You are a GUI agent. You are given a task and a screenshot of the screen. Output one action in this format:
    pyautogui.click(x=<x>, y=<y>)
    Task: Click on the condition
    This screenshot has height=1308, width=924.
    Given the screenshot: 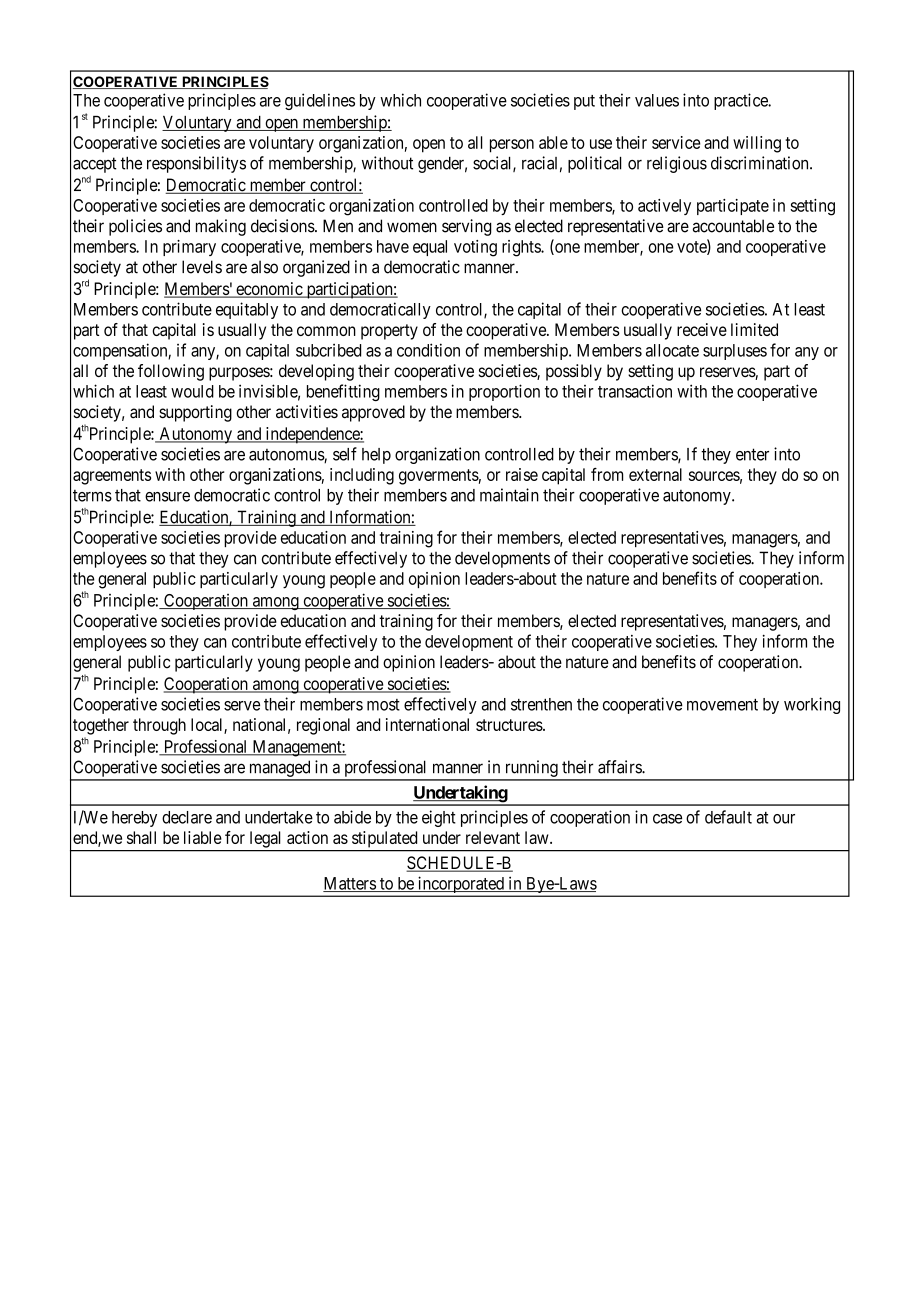 What is the action you would take?
    pyautogui.click(x=428, y=350)
